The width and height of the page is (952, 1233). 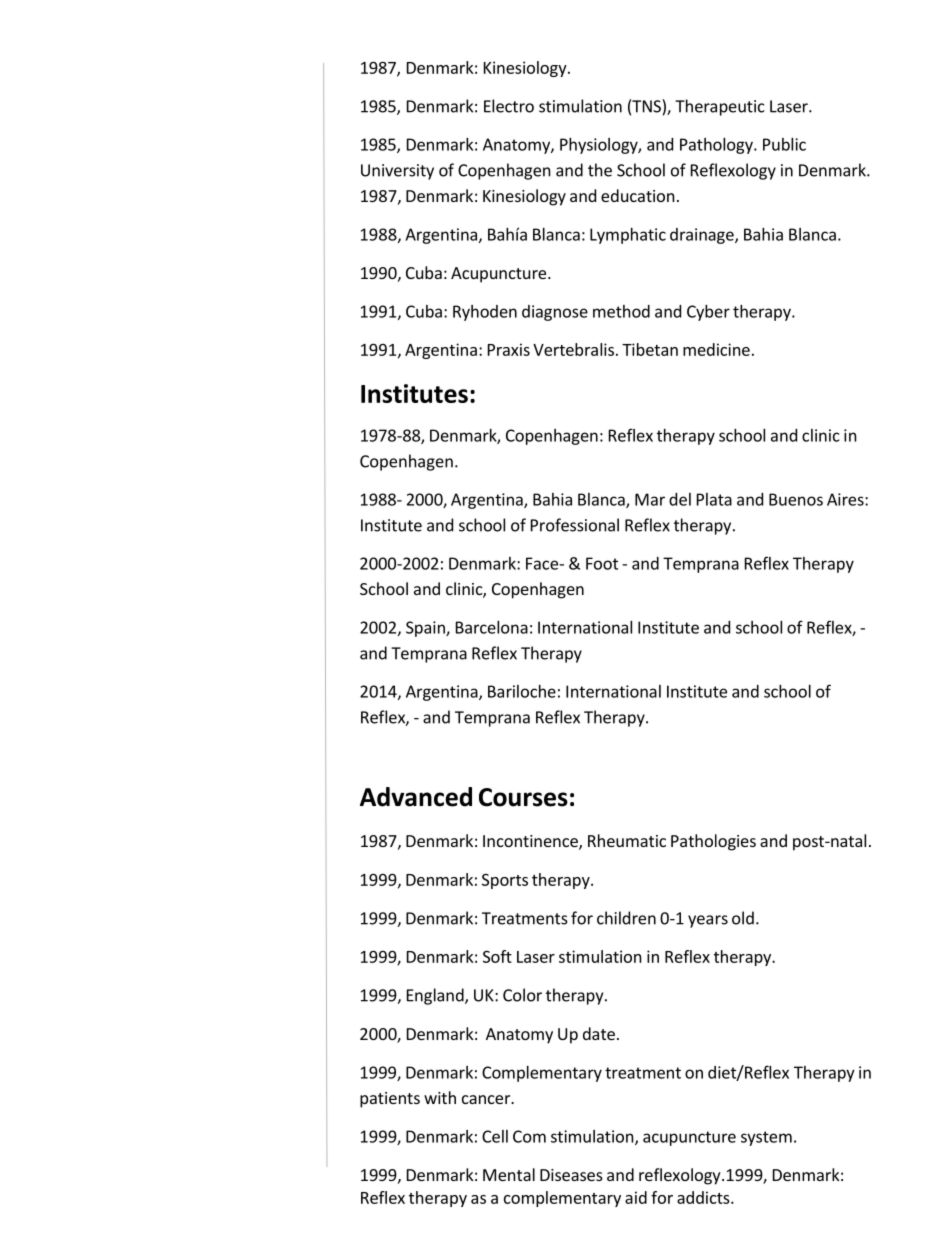 I want to click on system, so click(x=766, y=1138).
